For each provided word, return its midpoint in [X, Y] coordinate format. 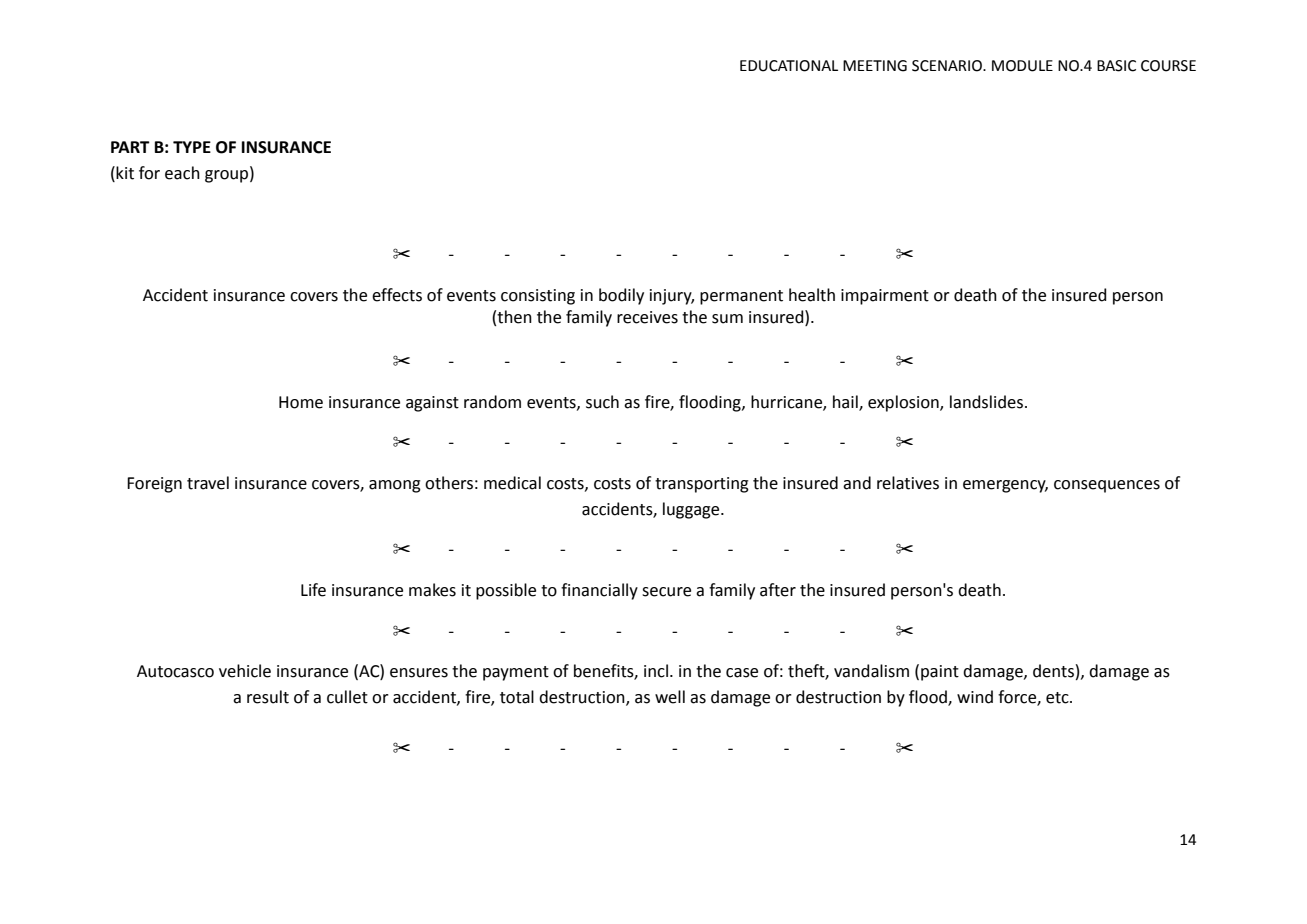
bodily [621, 296]
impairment [885, 297]
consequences [1107, 486]
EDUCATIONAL [789, 66]
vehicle [245, 671]
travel [208, 483]
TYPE [192, 147]
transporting [702, 485]
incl [656, 671]
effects [397, 295]
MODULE [1022, 66]
